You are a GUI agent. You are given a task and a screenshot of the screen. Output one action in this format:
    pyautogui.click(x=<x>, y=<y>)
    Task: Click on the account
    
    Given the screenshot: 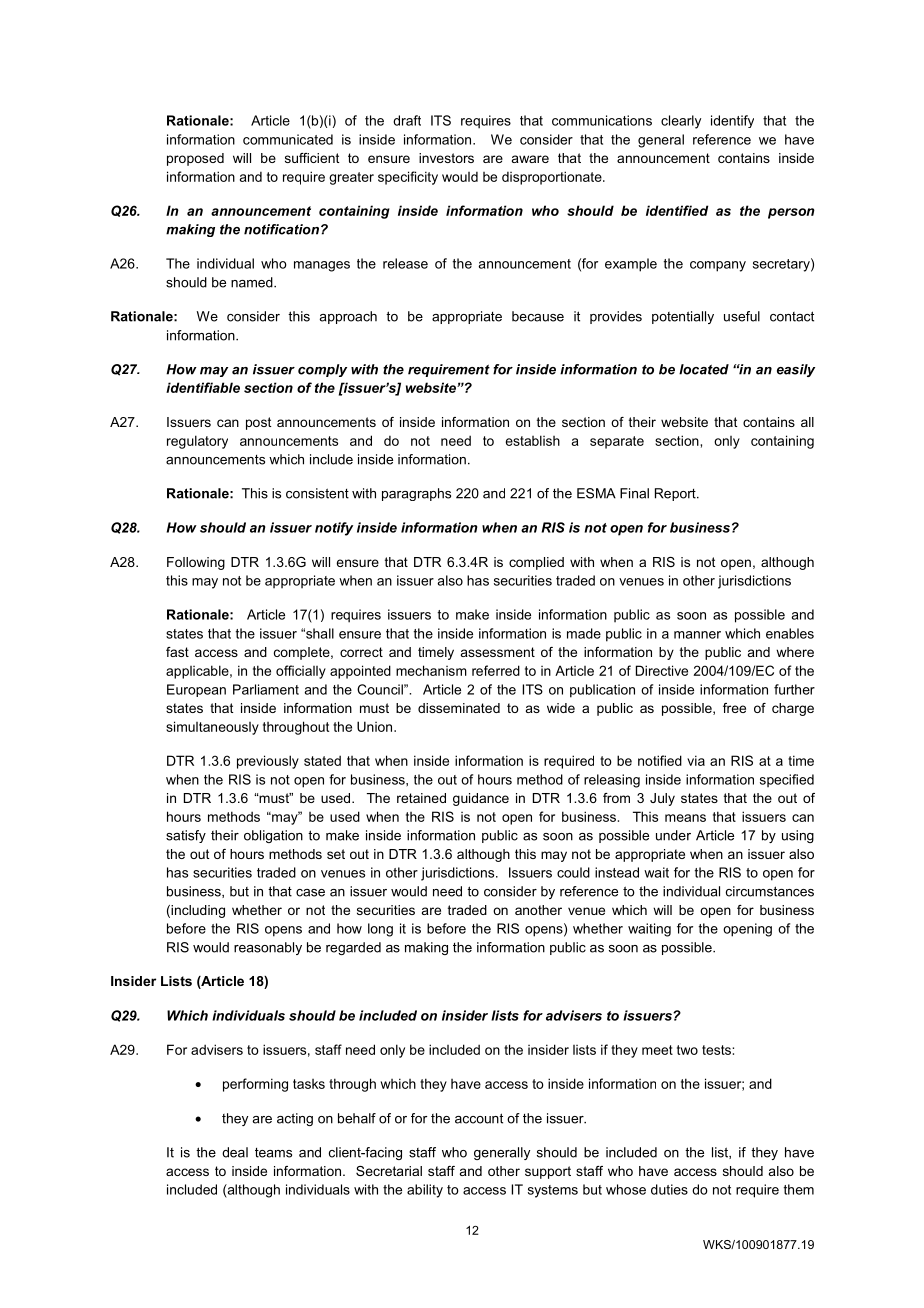 What is the action you would take?
    pyautogui.click(x=479, y=1118)
